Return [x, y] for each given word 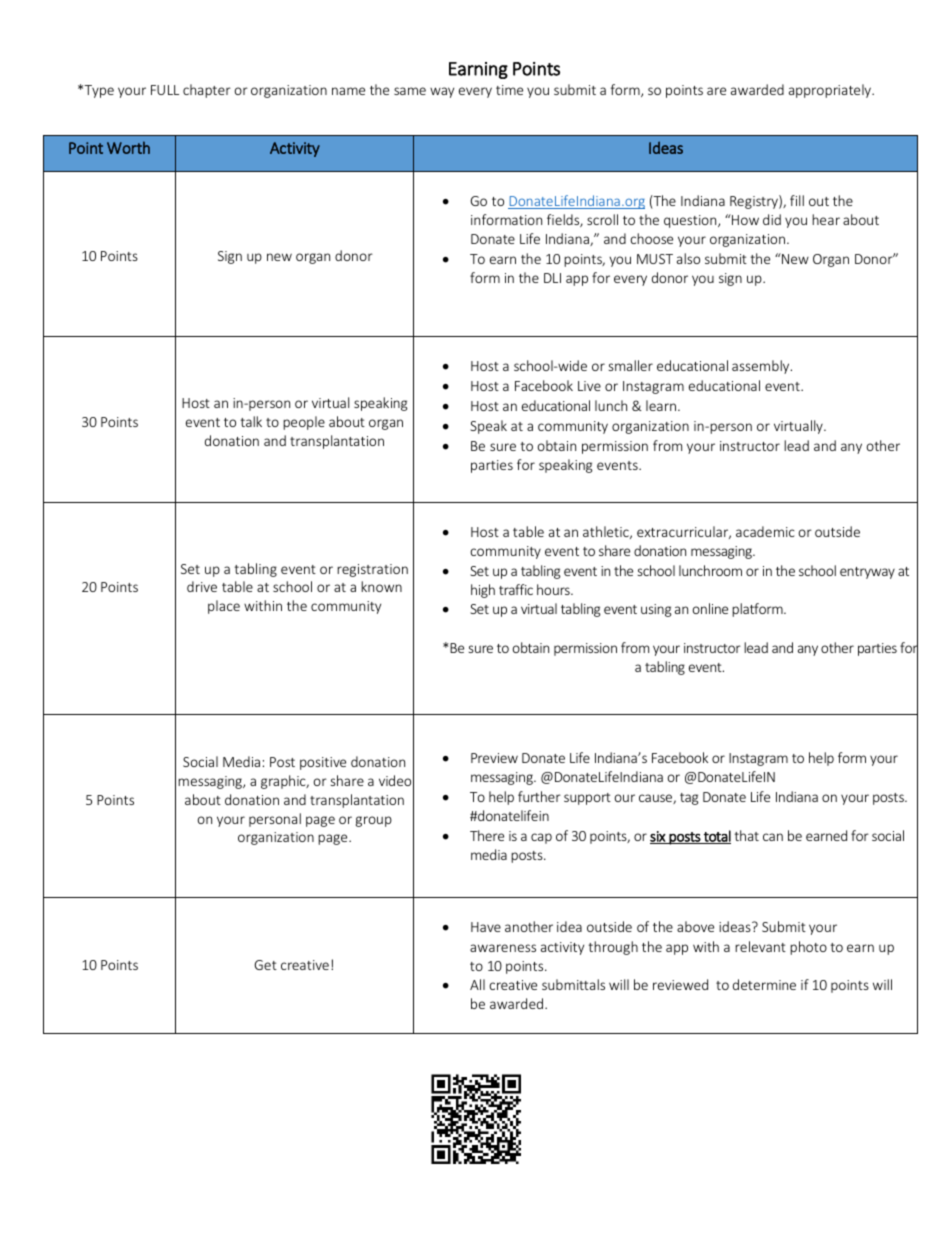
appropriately [831, 91]
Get [266, 965]
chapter [207, 91]
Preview [494, 758]
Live [589, 386]
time [509, 90]
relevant [760, 946]
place [224, 607]
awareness [503, 948]
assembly [762, 367]
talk [251, 421]
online [710, 608]
